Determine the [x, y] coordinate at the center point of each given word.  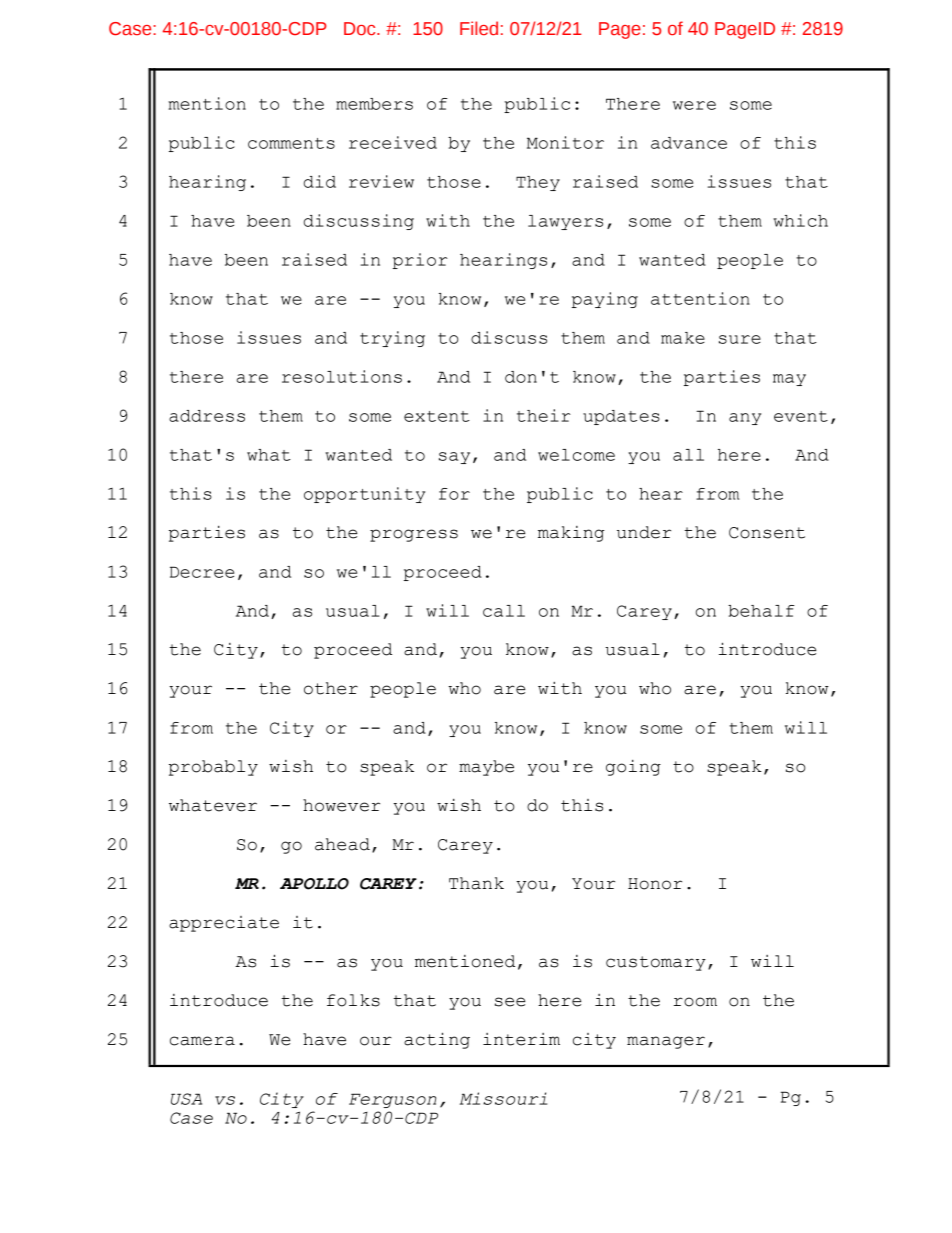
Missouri [503, 1098]
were [694, 105]
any [745, 419]
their [544, 415]
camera [202, 1041]
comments [291, 143]
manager [666, 1042]
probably [213, 768]
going [633, 768]
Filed [479, 28]
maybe [486, 768]
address [207, 416]
